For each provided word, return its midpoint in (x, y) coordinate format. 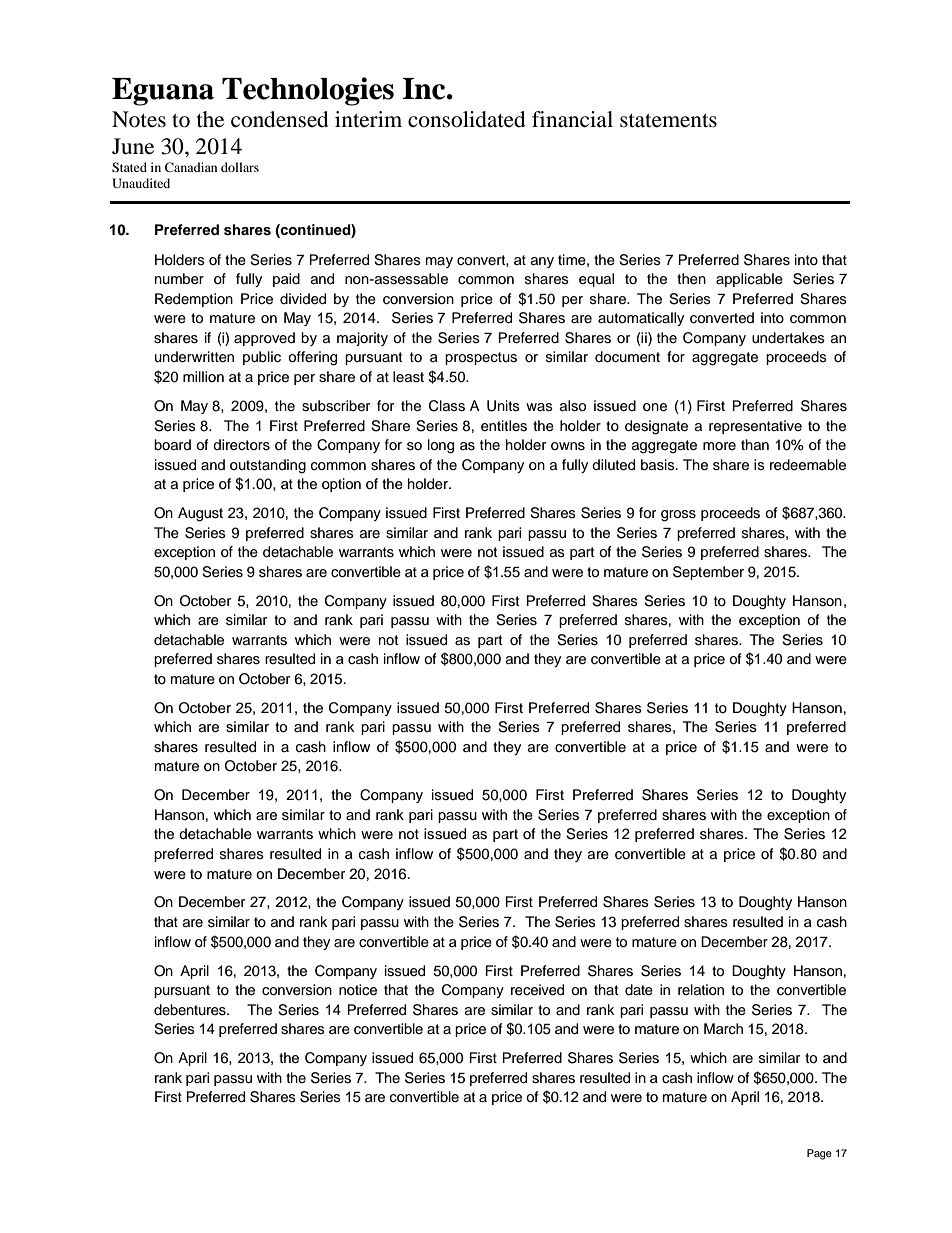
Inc (425, 89)
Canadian (191, 167)
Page (819, 1154)
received (537, 990)
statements (668, 121)
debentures (191, 1010)
